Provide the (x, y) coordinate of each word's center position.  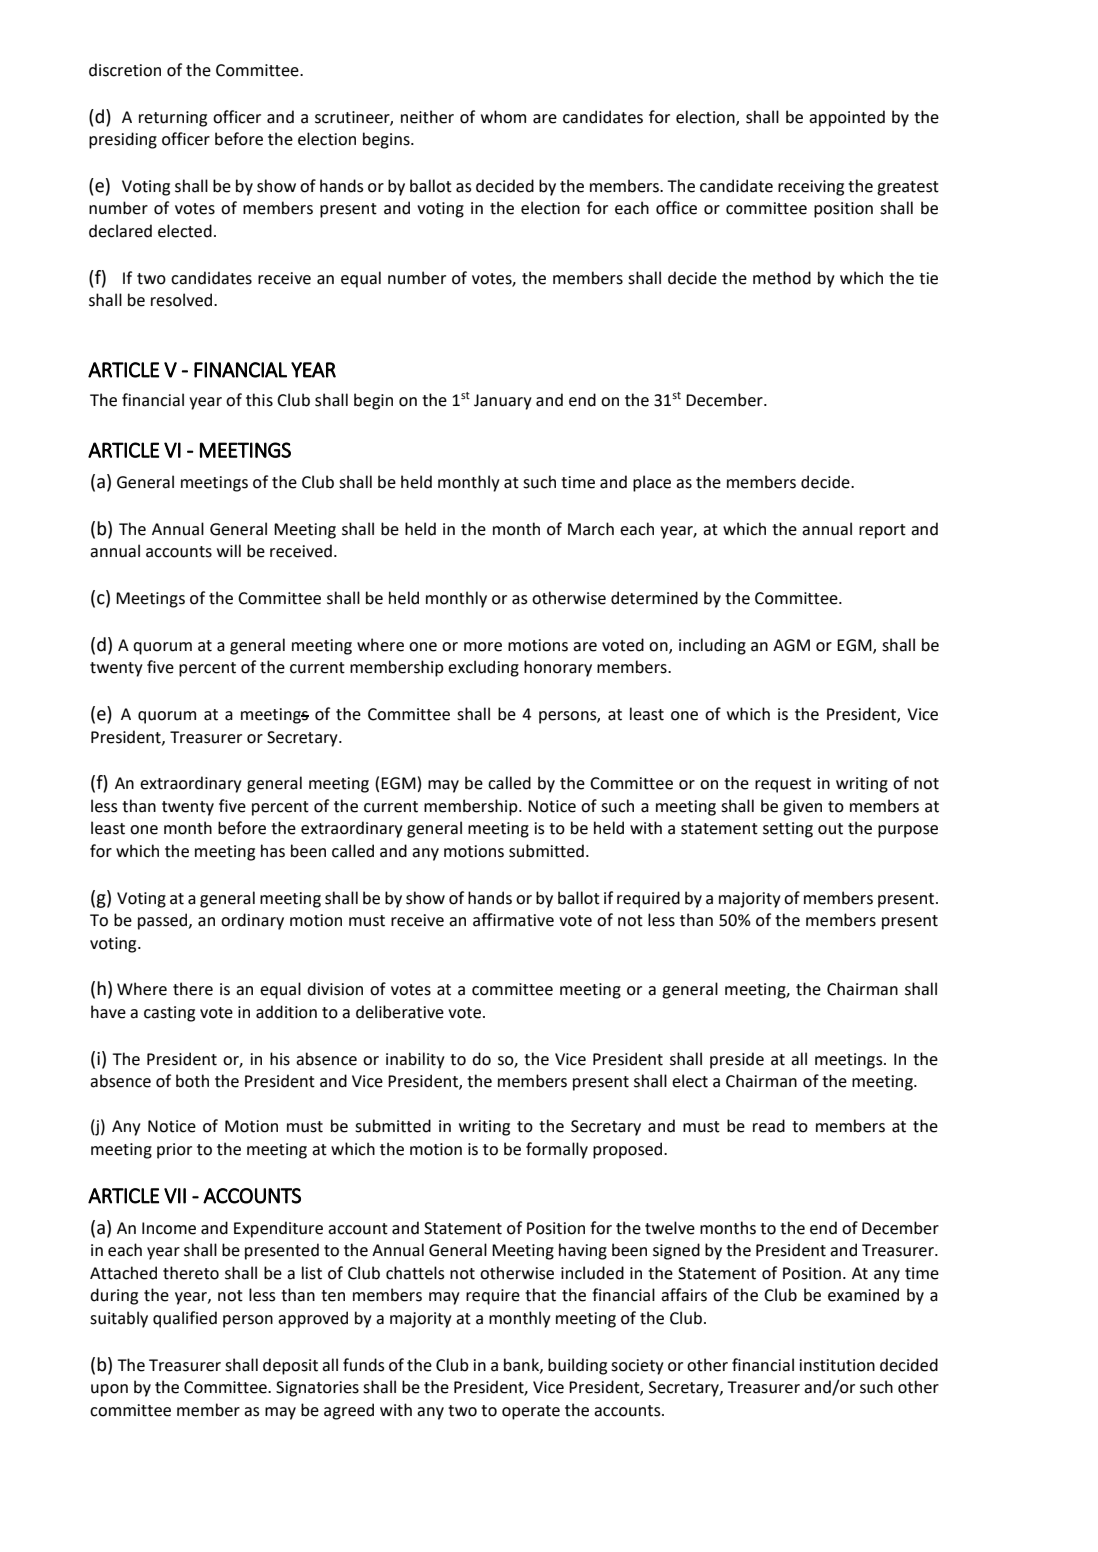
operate (531, 1412)
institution (837, 1365)
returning (173, 119)
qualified (185, 1319)
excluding (483, 668)
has (273, 851)
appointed (847, 118)
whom (503, 117)
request (783, 785)
